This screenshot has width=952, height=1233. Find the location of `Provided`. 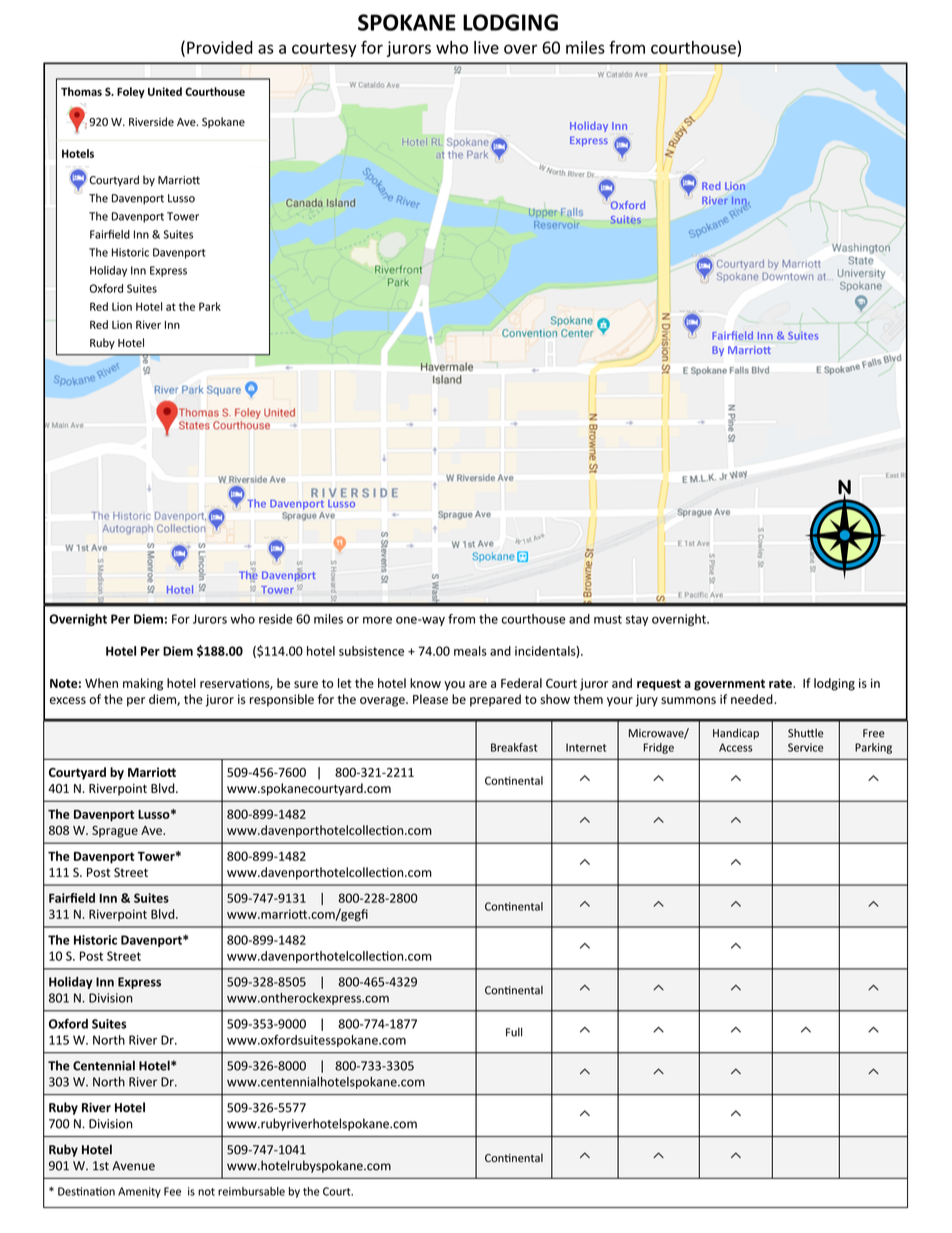

Provided is located at coordinates (220, 47).
